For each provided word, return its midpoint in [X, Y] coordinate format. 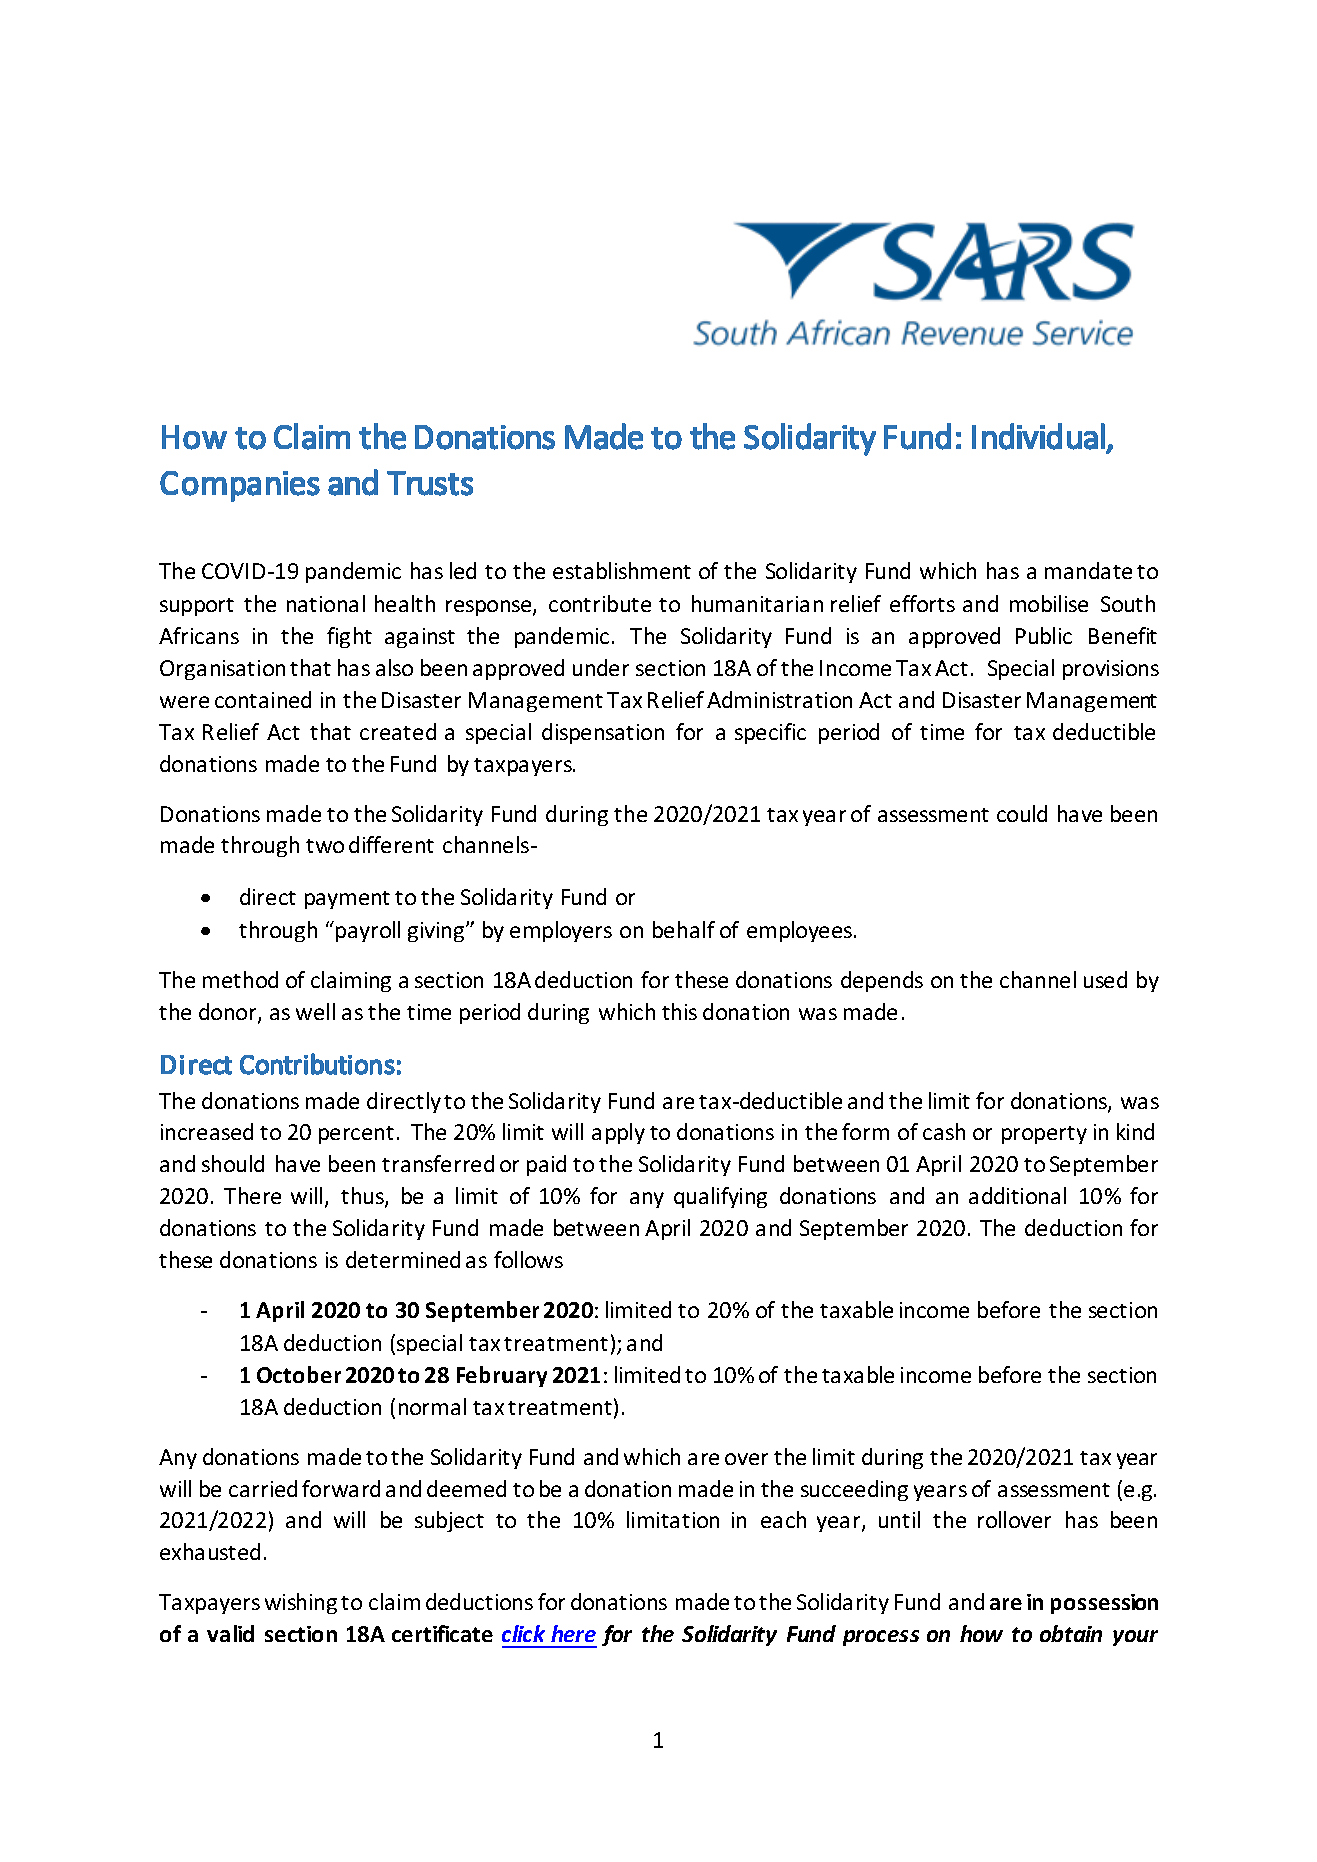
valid [230, 1633]
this [679, 1011]
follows [528, 1259]
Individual [1038, 436]
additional [1017, 1195]
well [315, 1011]
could [1022, 813]
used [1105, 979]
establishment [622, 570]
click [523, 1633]
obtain [1071, 1633]
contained [263, 699]
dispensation [603, 733]
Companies [240, 486]
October [299, 1374]
